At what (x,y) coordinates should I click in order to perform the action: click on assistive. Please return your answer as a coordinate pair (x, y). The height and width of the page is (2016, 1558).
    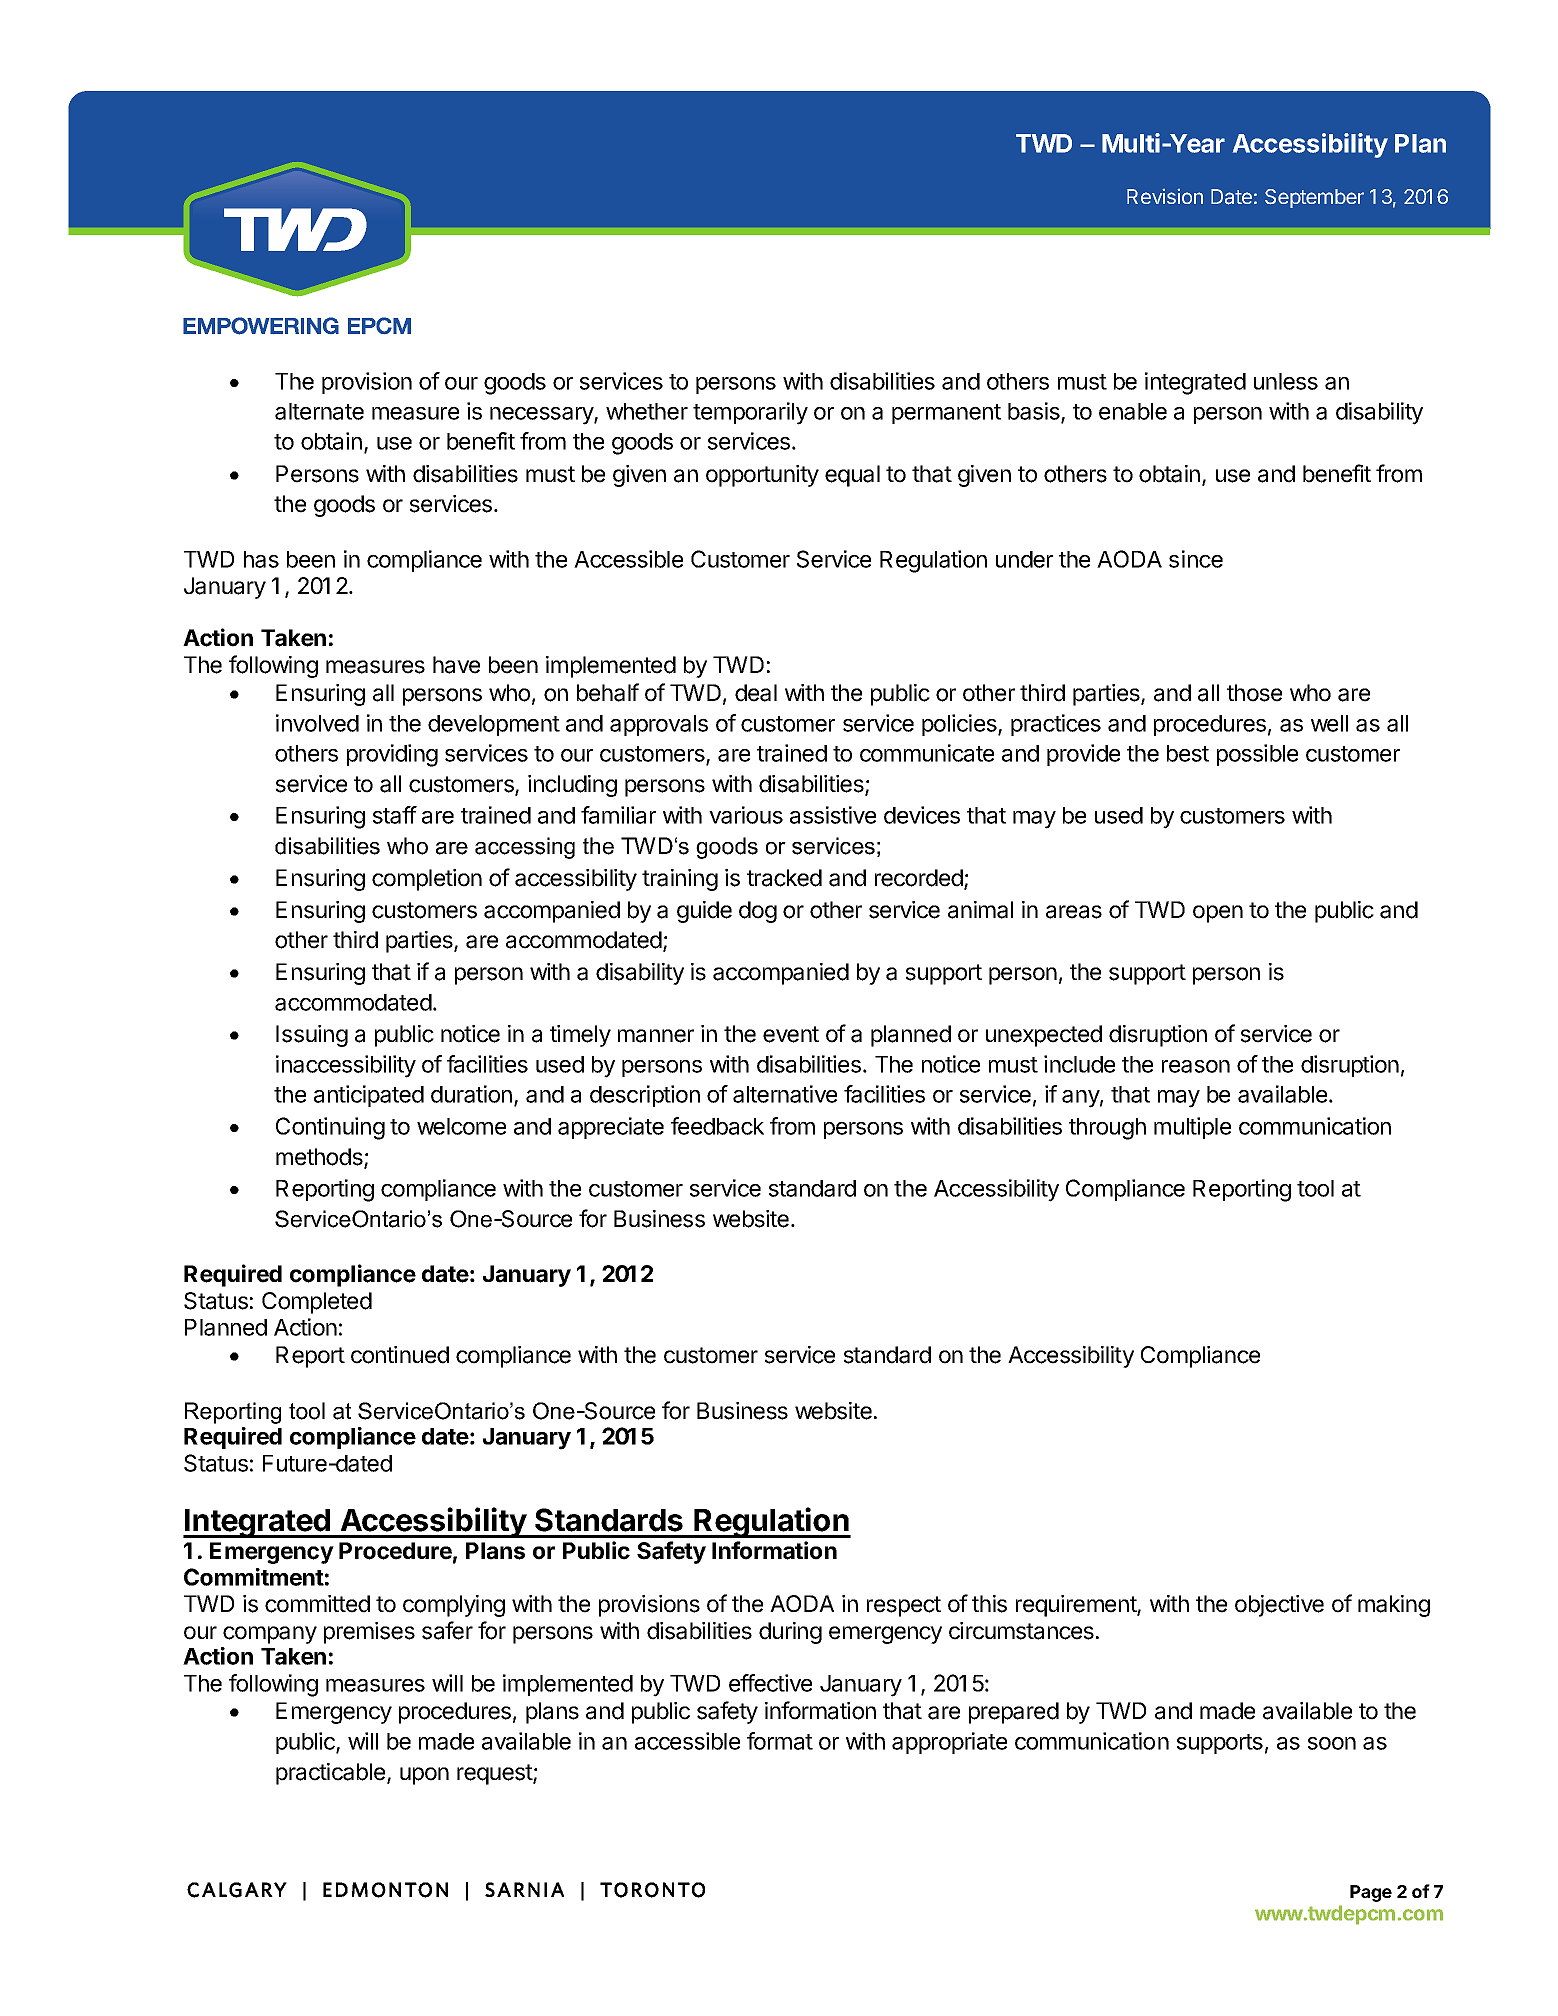
    Looking at the image, I should click on (833, 815).
